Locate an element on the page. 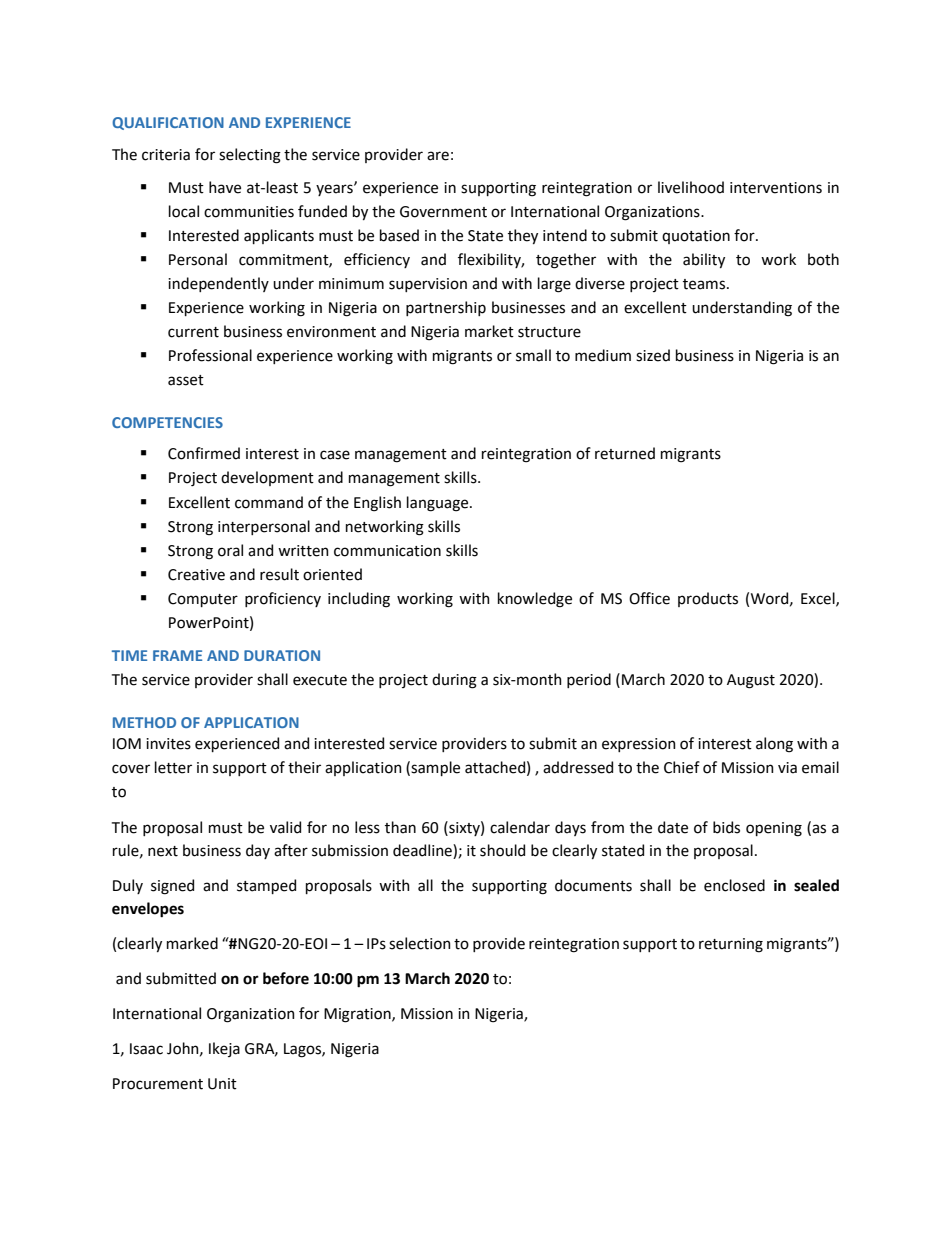  selection is located at coordinates (420, 943).
